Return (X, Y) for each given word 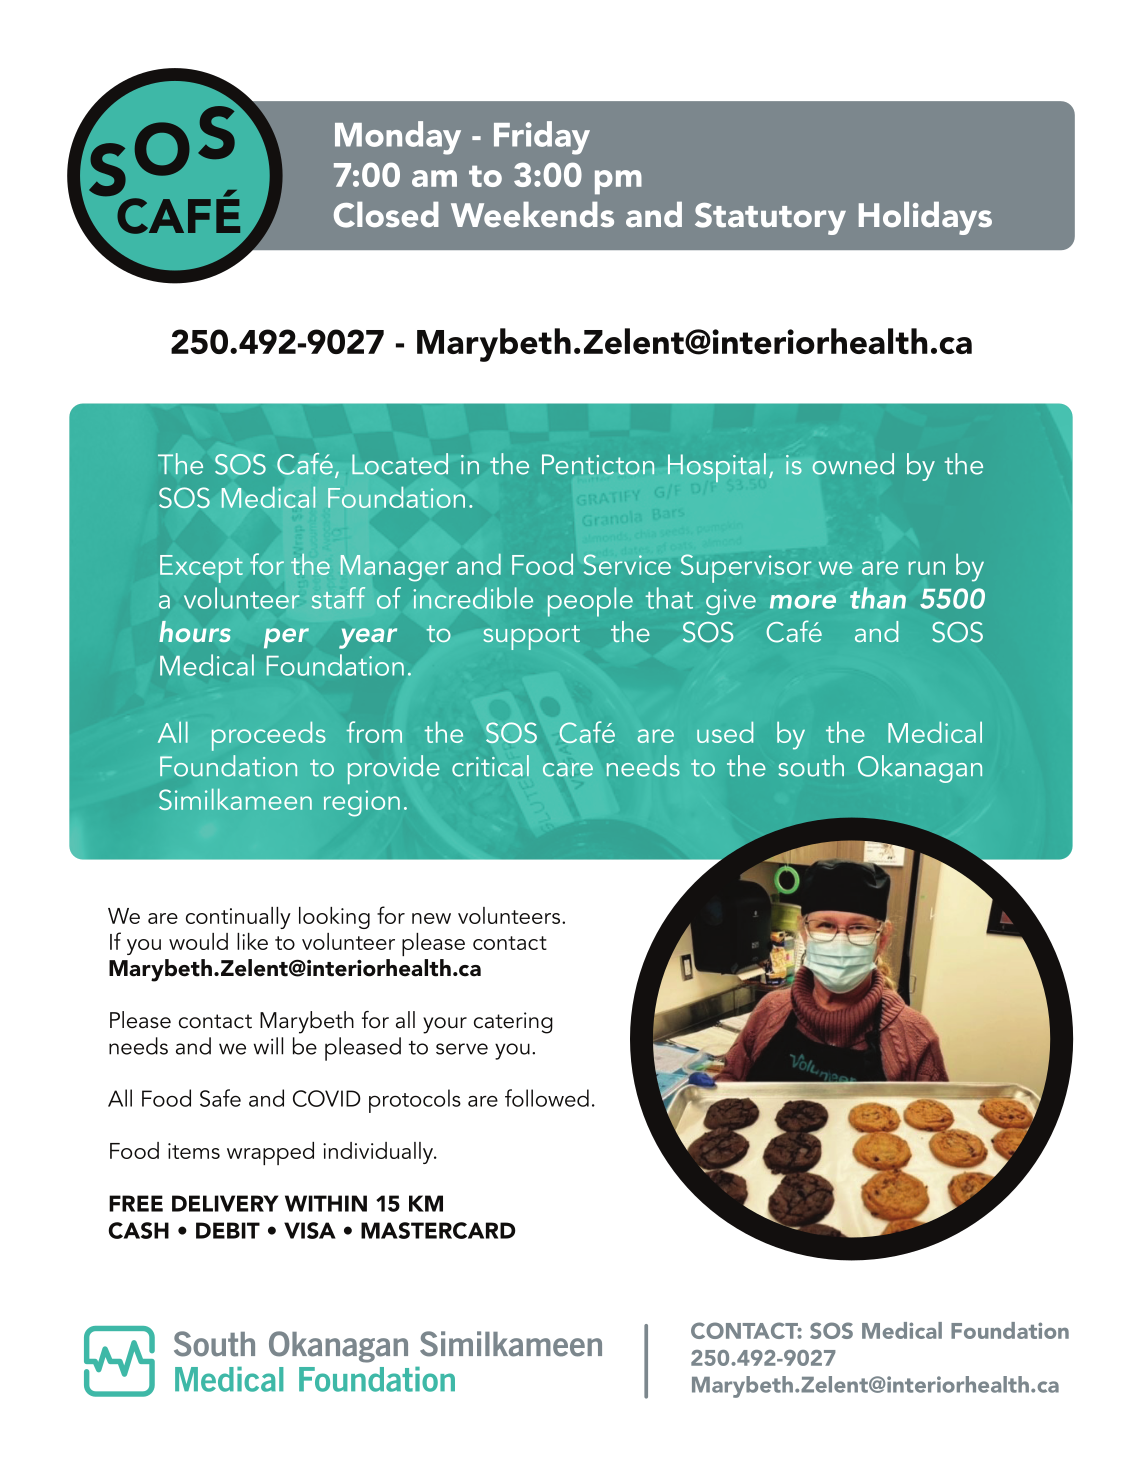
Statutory (770, 219)
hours (195, 631)
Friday (542, 138)
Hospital (717, 467)
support (531, 637)
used (725, 732)
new (431, 918)
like (252, 941)
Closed (386, 215)
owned (853, 464)
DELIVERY (225, 1203)
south (811, 766)
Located (400, 464)
